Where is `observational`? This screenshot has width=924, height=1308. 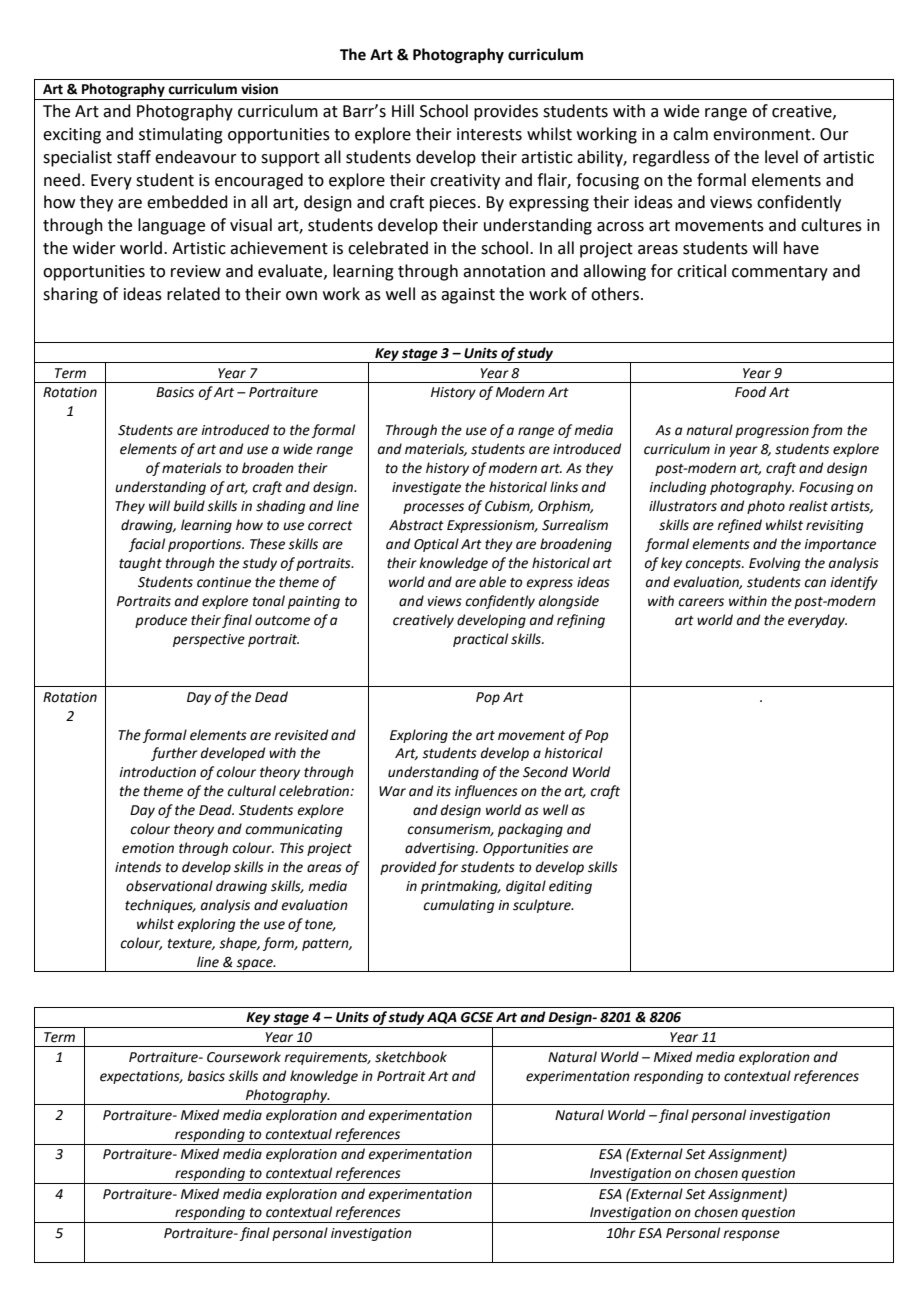 observational is located at coordinates (169, 886).
